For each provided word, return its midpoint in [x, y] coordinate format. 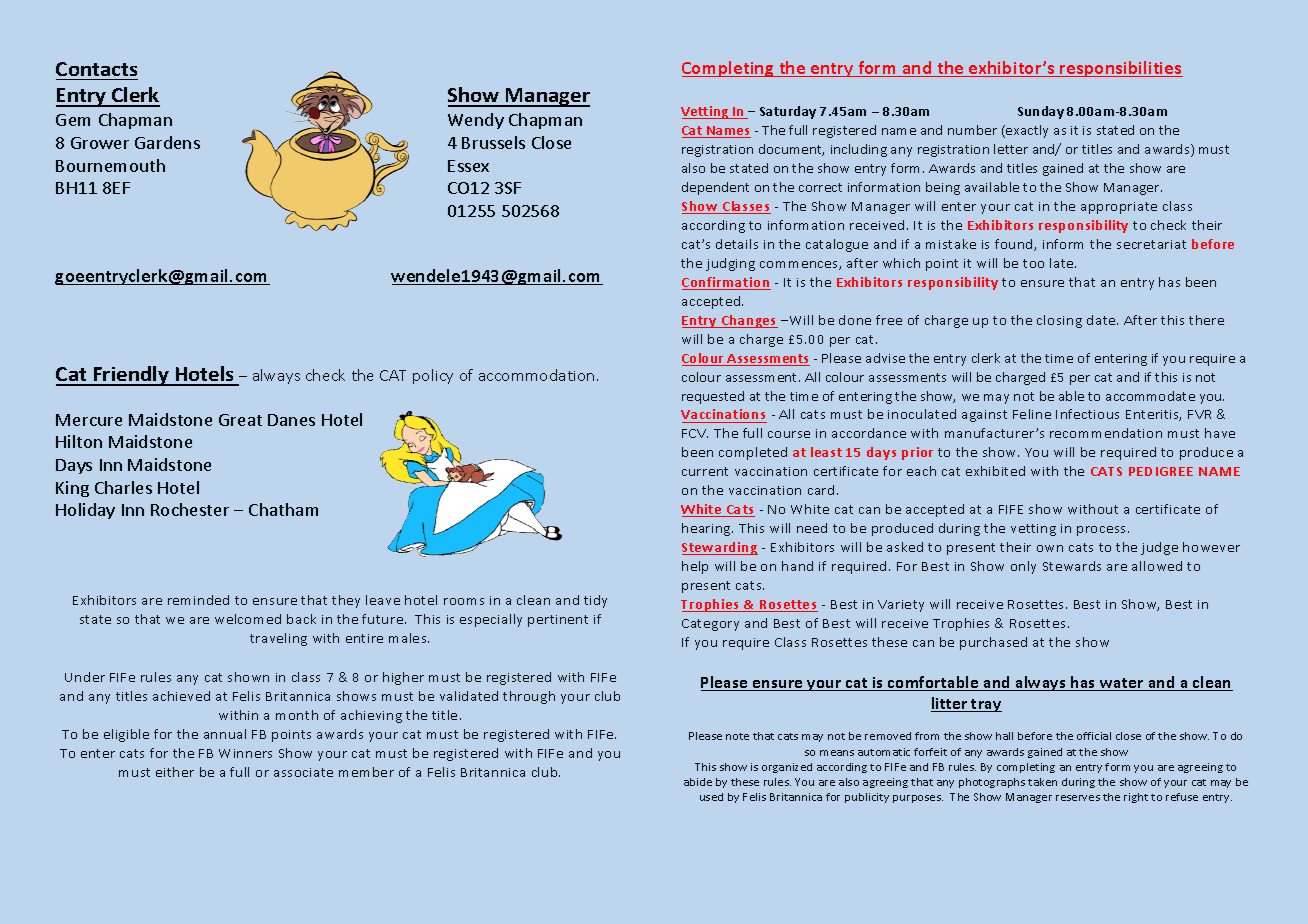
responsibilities [1120, 69]
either [175, 772]
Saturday [788, 112]
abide [698, 782]
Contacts [96, 69]
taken [1042, 782]
